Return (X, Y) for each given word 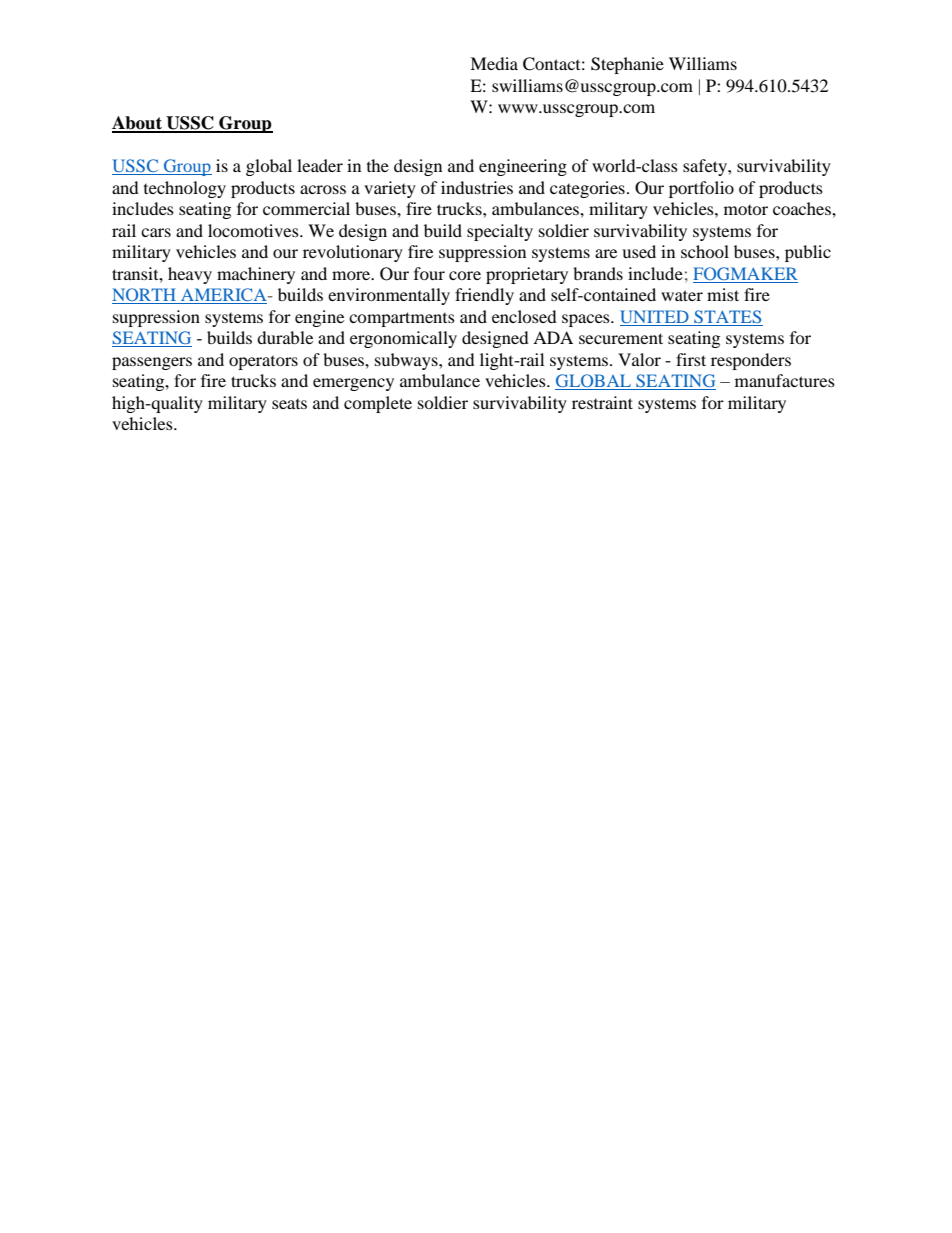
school (705, 251)
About (138, 124)
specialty (500, 232)
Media (494, 63)
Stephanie (627, 65)
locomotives (254, 230)
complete (378, 404)
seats (289, 404)
